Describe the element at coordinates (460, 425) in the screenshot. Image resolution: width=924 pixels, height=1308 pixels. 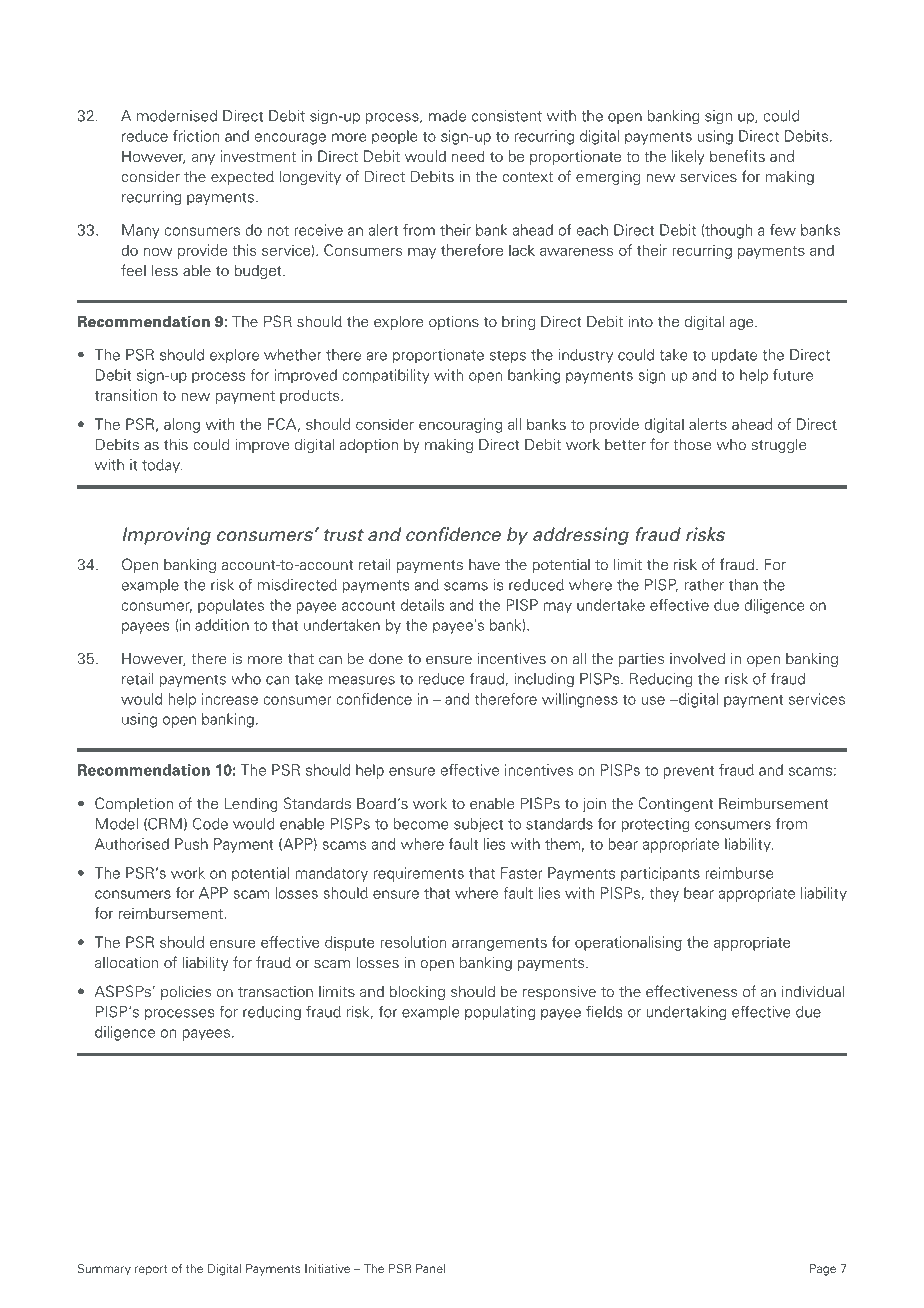
I see `encouraging` at that location.
